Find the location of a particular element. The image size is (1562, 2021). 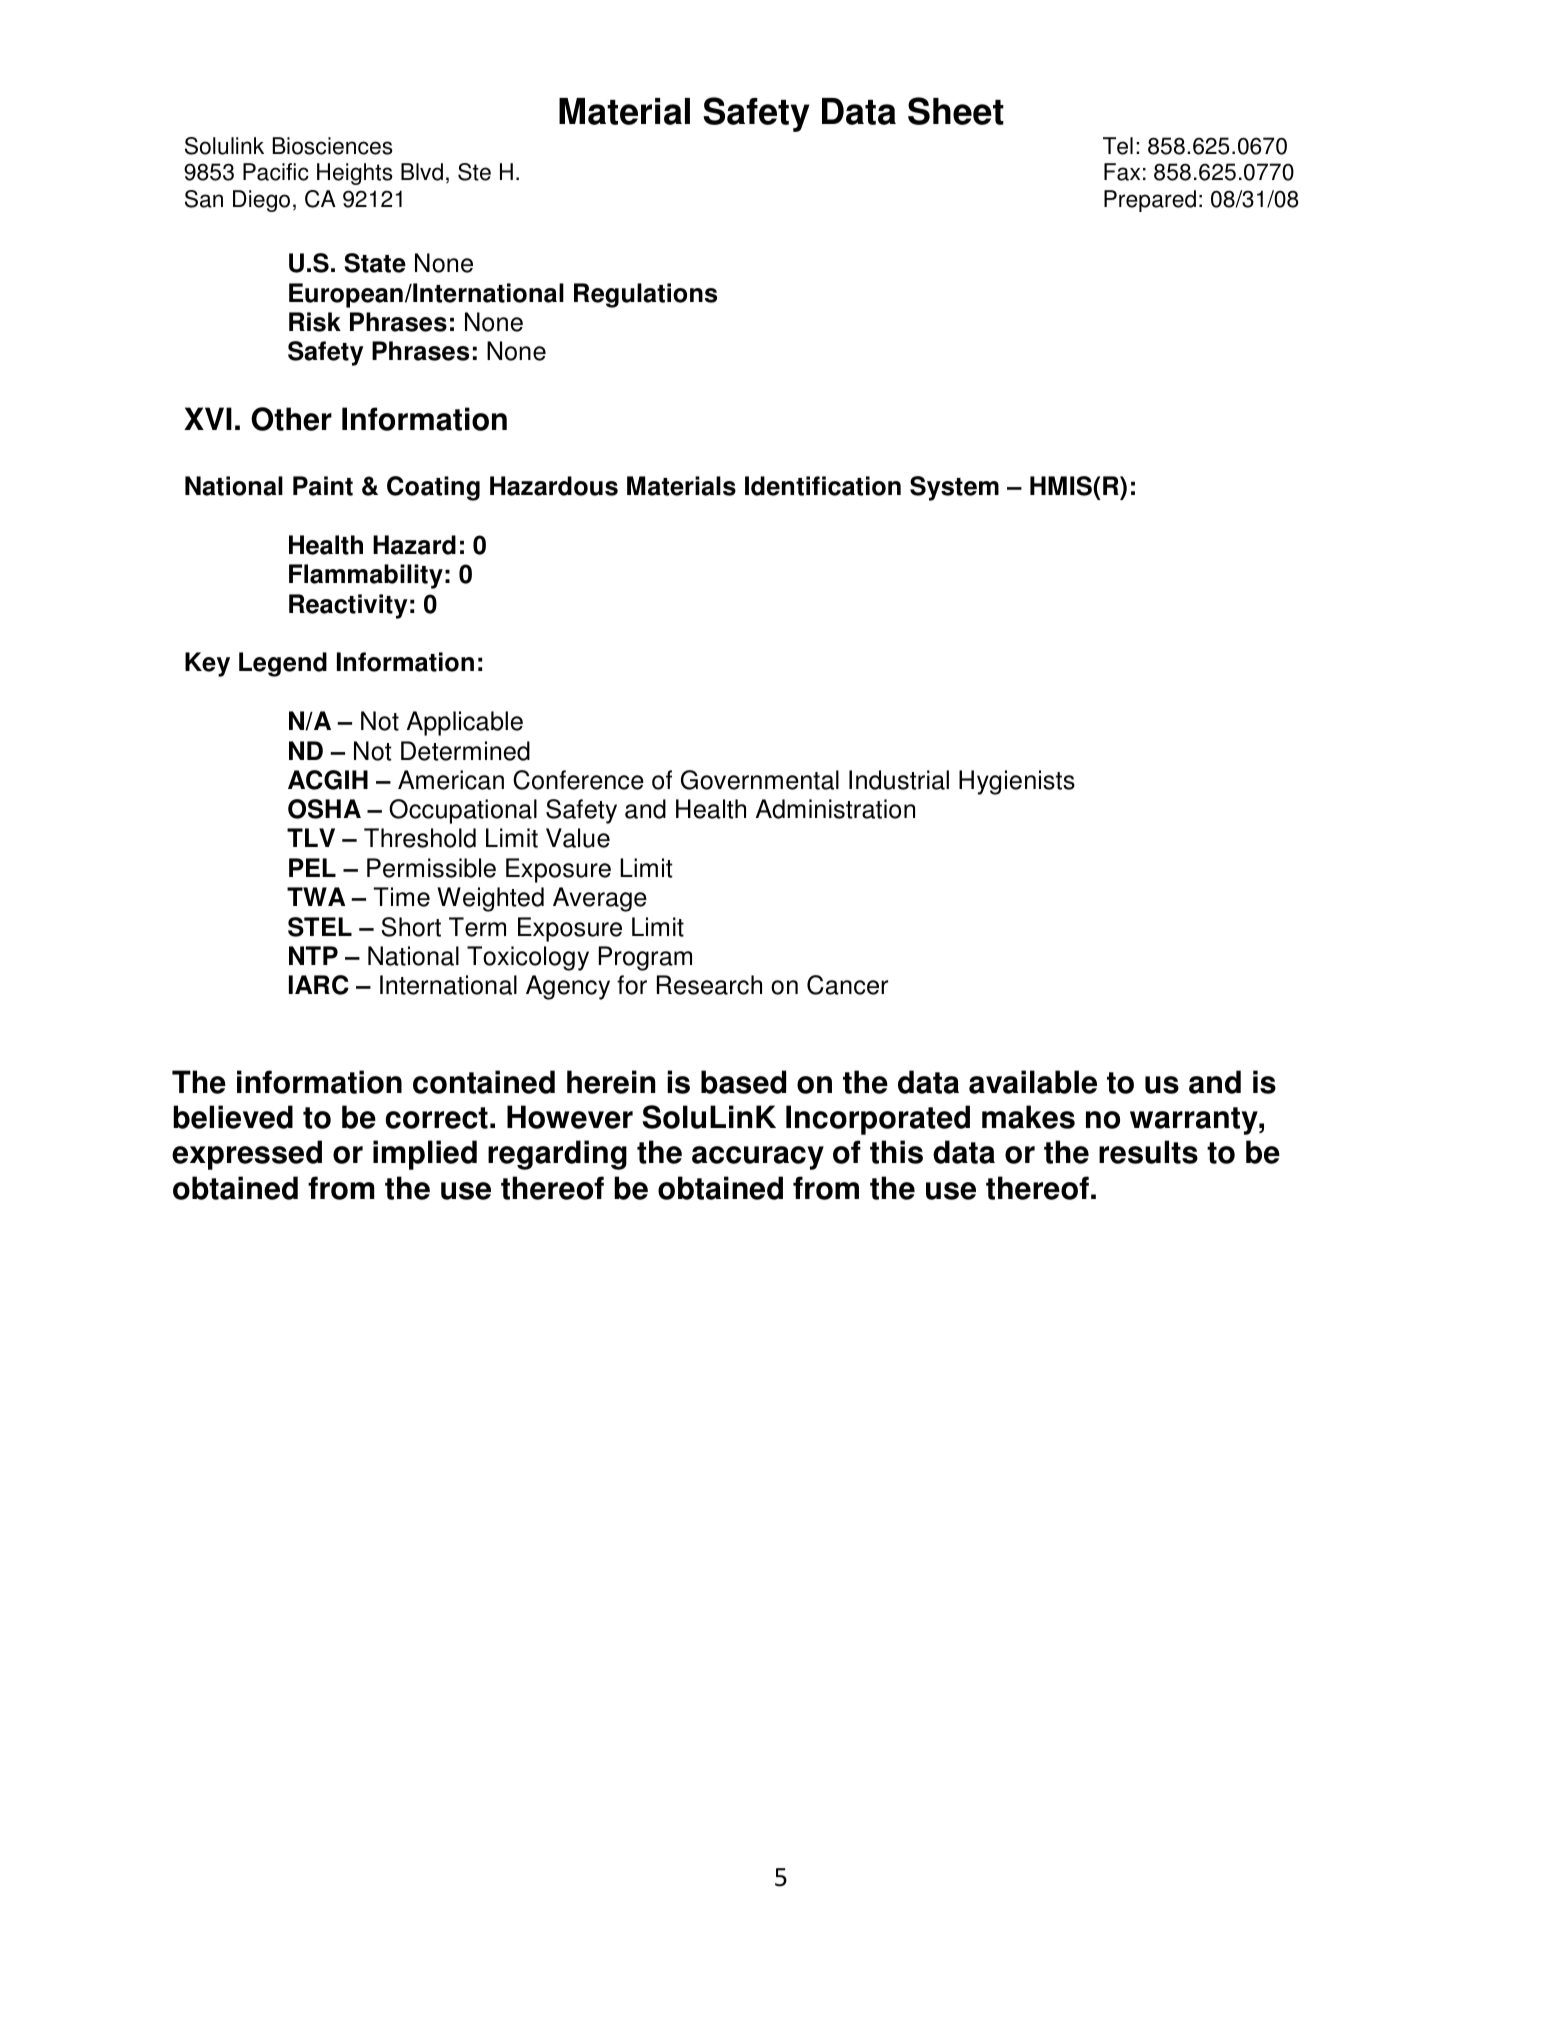

believed is located at coordinates (233, 1117).
